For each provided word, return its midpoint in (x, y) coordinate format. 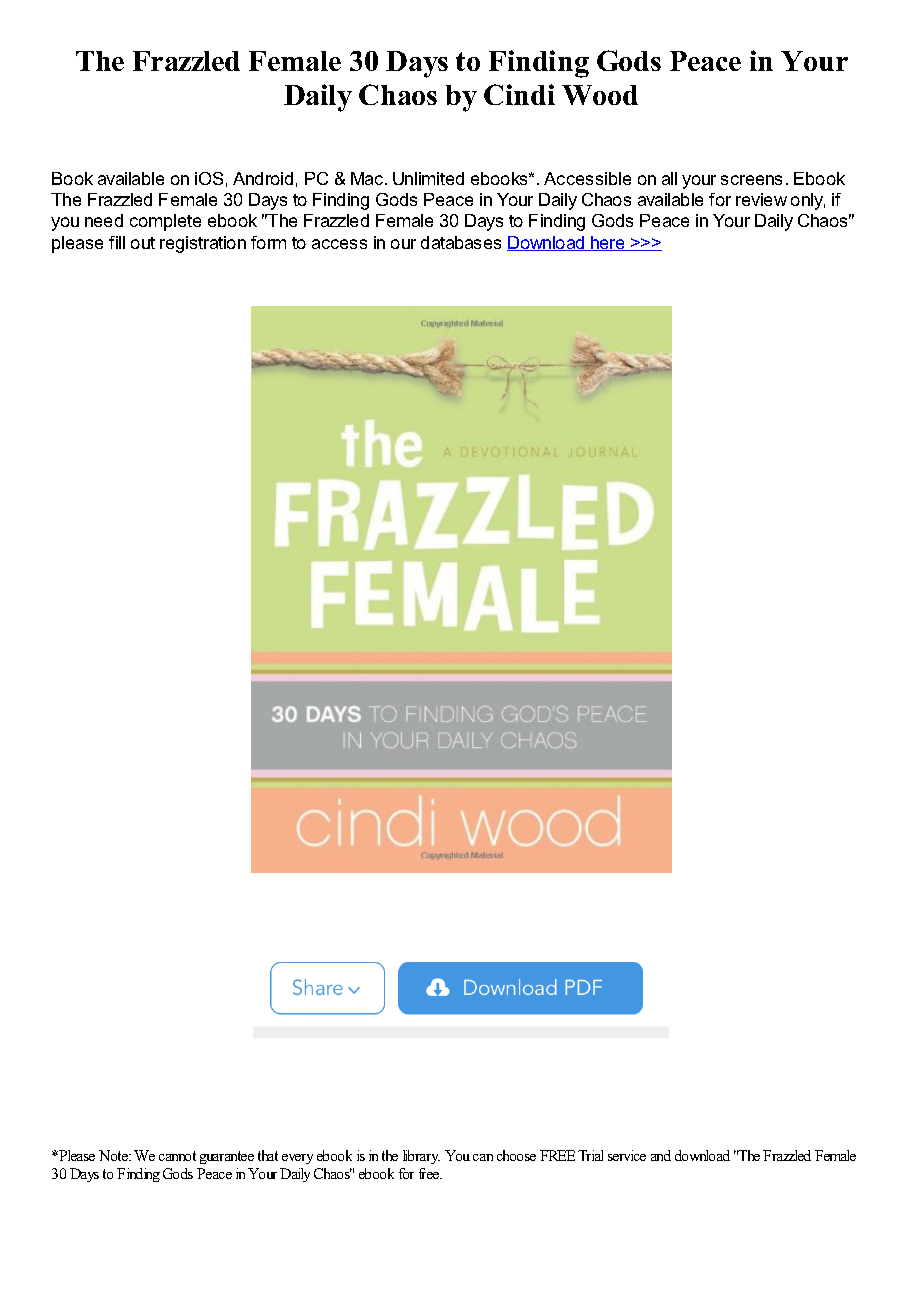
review (761, 199)
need (104, 220)
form (268, 242)
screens (751, 180)
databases (461, 242)
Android (263, 178)
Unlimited (428, 178)
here (608, 243)
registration (203, 244)
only (808, 201)
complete (165, 222)
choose (516, 1155)
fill (117, 242)
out (143, 243)
